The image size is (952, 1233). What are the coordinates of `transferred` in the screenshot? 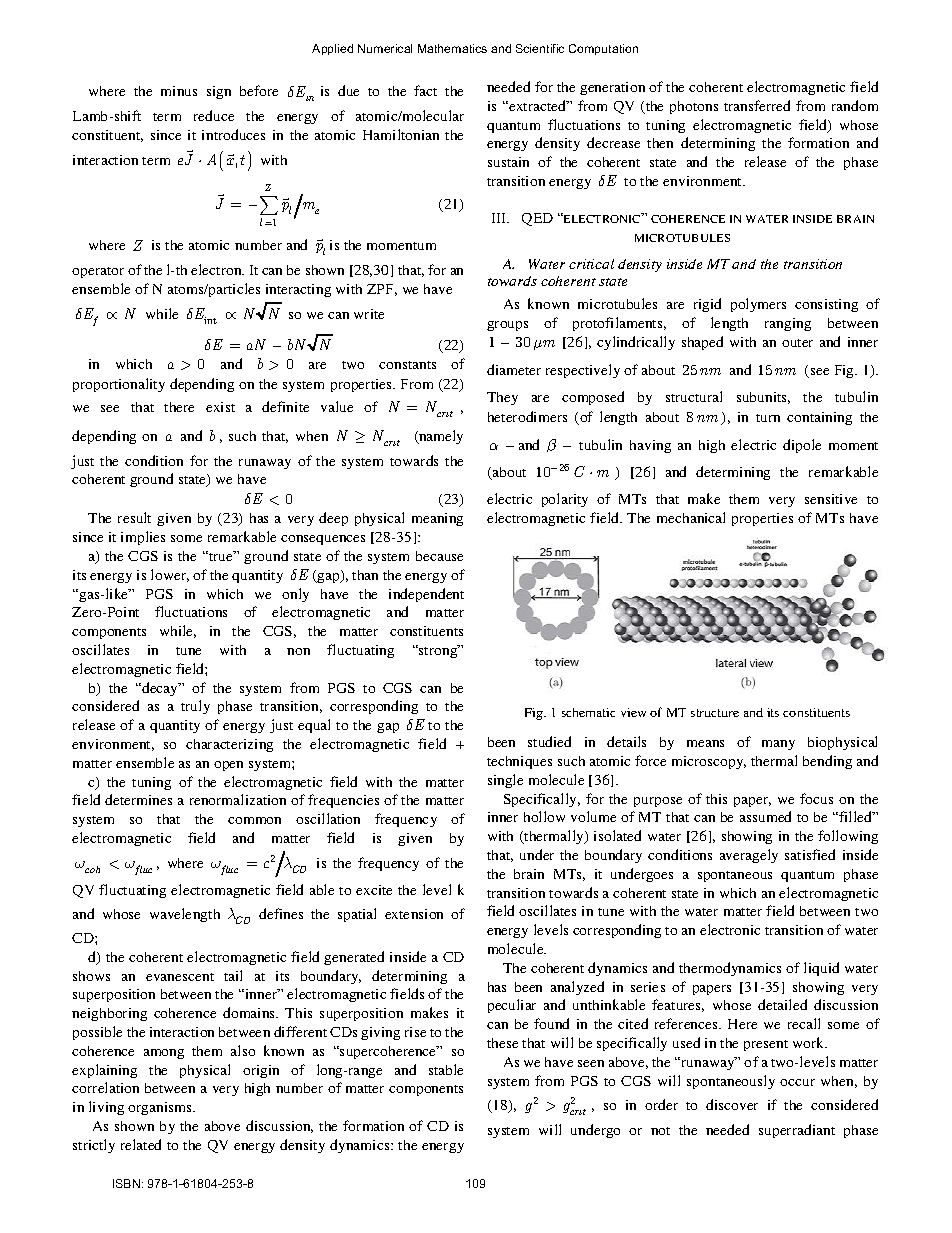 It's located at (757, 105).
